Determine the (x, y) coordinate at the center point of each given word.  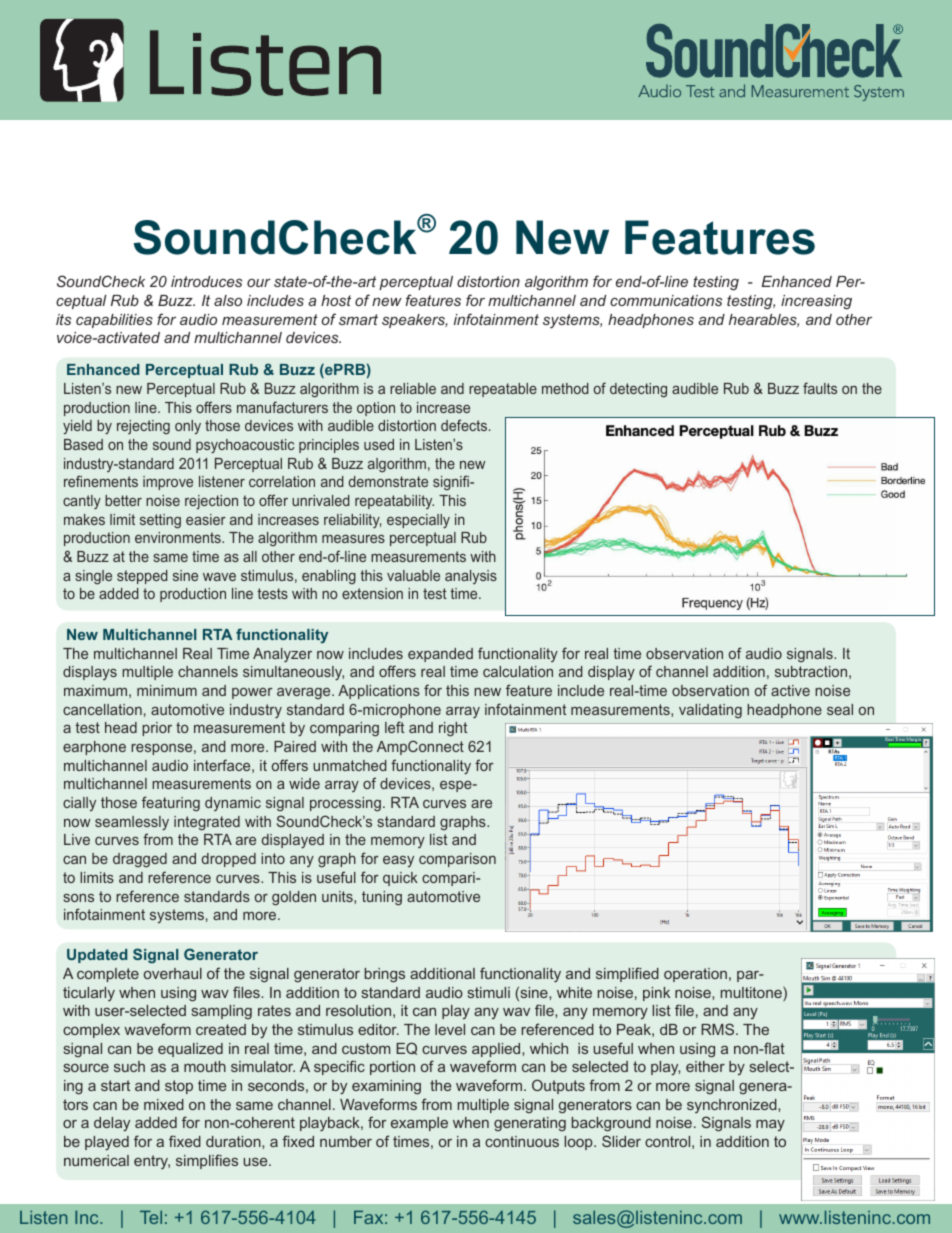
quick (400, 879)
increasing (816, 302)
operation (695, 975)
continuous (522, 1141)
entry (152, 1162)
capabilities (114, 321)
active (790, 690)
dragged (140, 860)
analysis (471, 577)
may (770, 1125)
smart (358, 319)
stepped (142, 577)
